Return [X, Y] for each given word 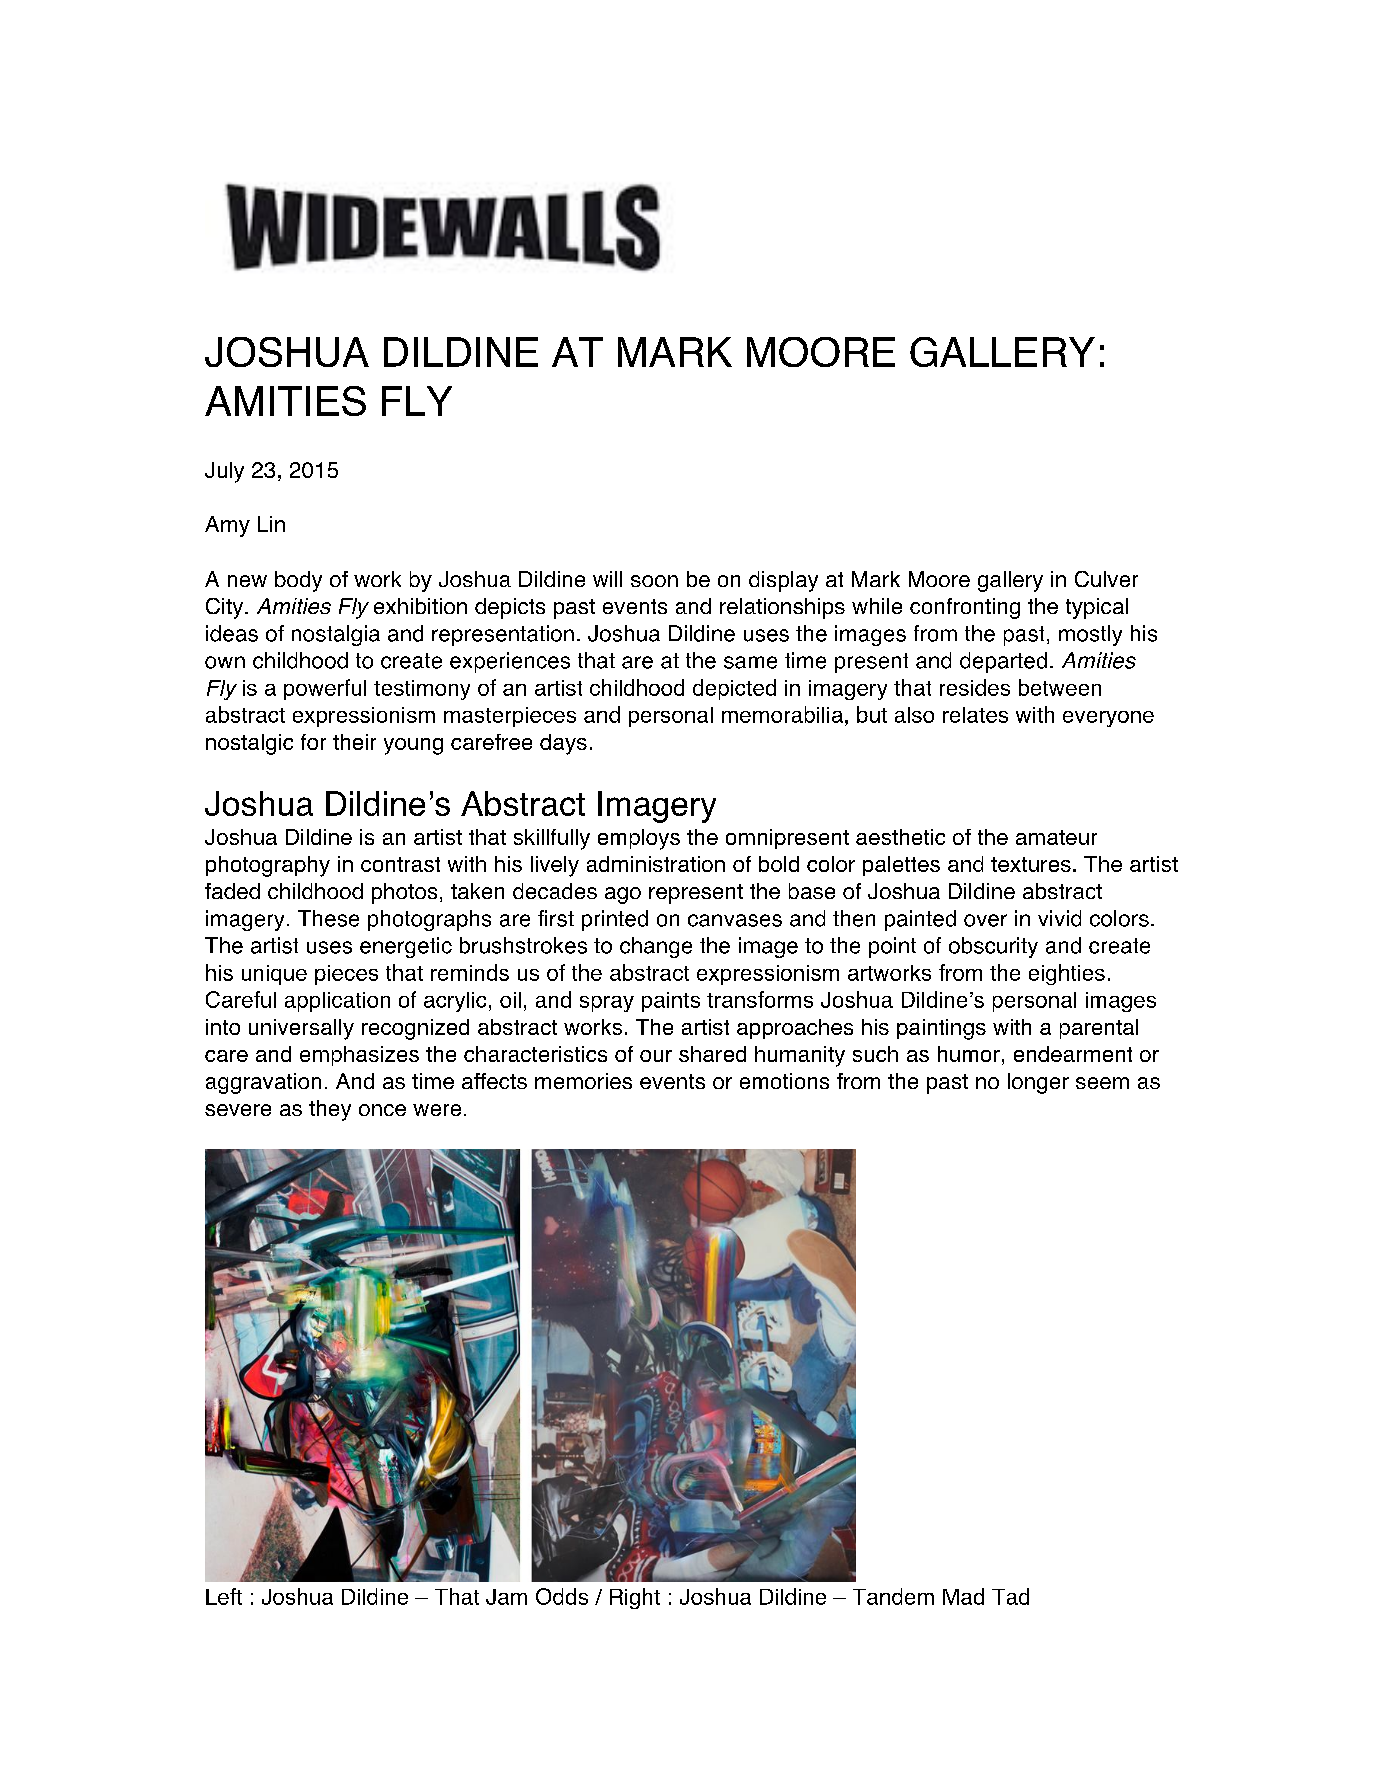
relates [975, 715]
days [563, 744]
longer [1038, 1083]
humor [969, 1054]
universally [301, 1029]
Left [224, 1596]
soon [654, 581]
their [354, 742]
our [656, 1056]
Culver [1106, 579]
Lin [271, 524]
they [330, 1110]
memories [583, 1081]
